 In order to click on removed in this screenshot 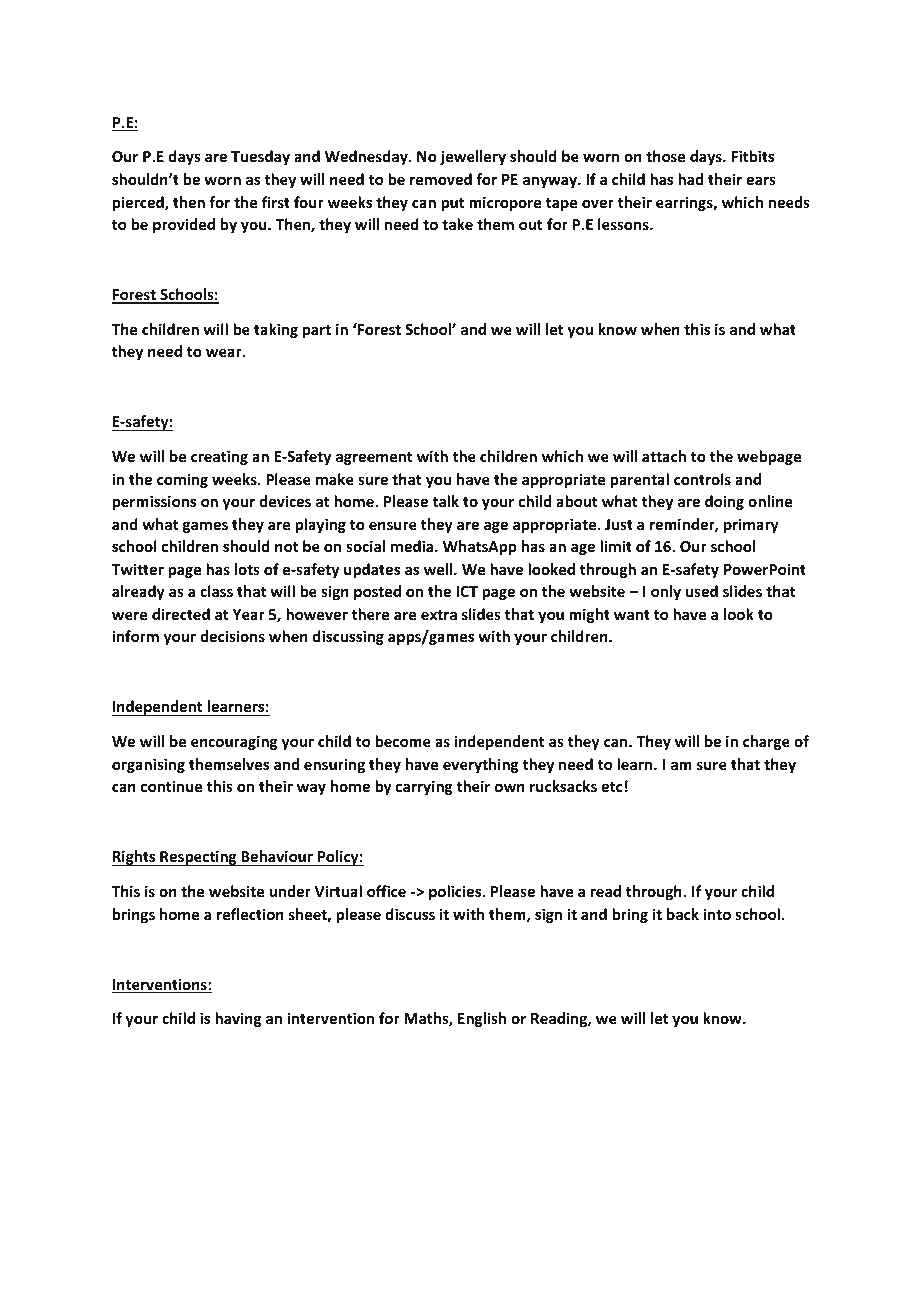, I will do `click(441, 179)`.
